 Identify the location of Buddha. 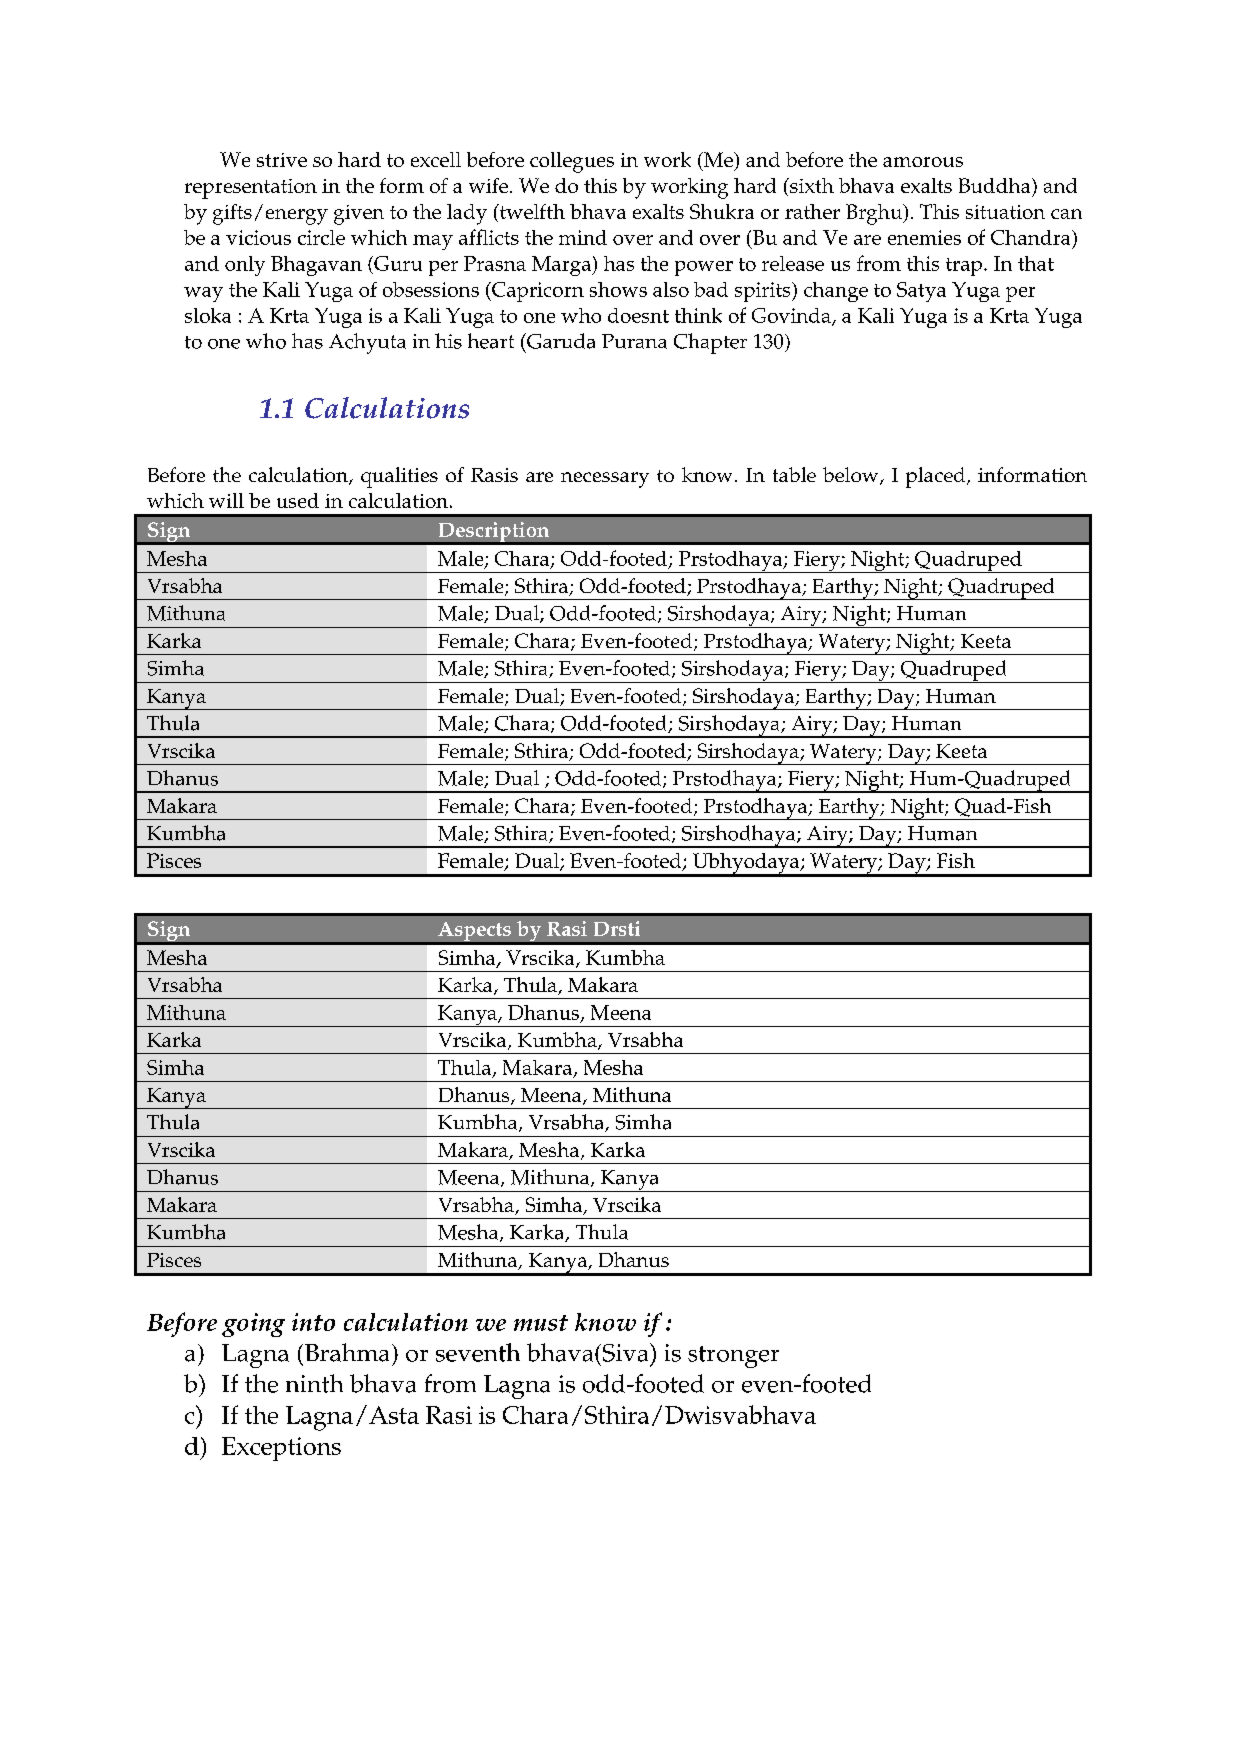
(996, 185).
